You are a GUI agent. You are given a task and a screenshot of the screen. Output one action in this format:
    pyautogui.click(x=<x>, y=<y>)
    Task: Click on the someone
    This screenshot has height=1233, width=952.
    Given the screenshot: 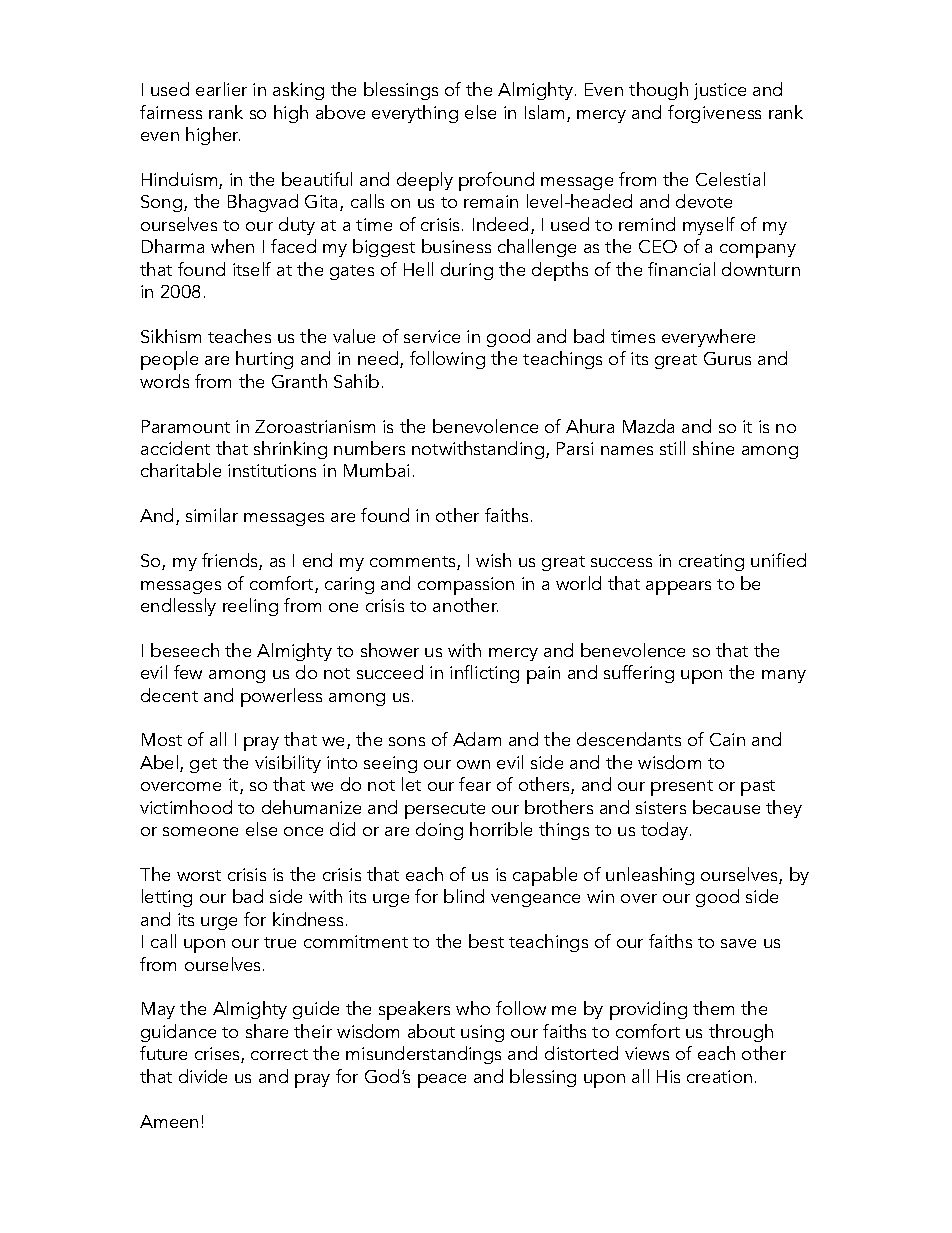 What is the action you would take?
    pyautogui.click(x=200, y=831)
